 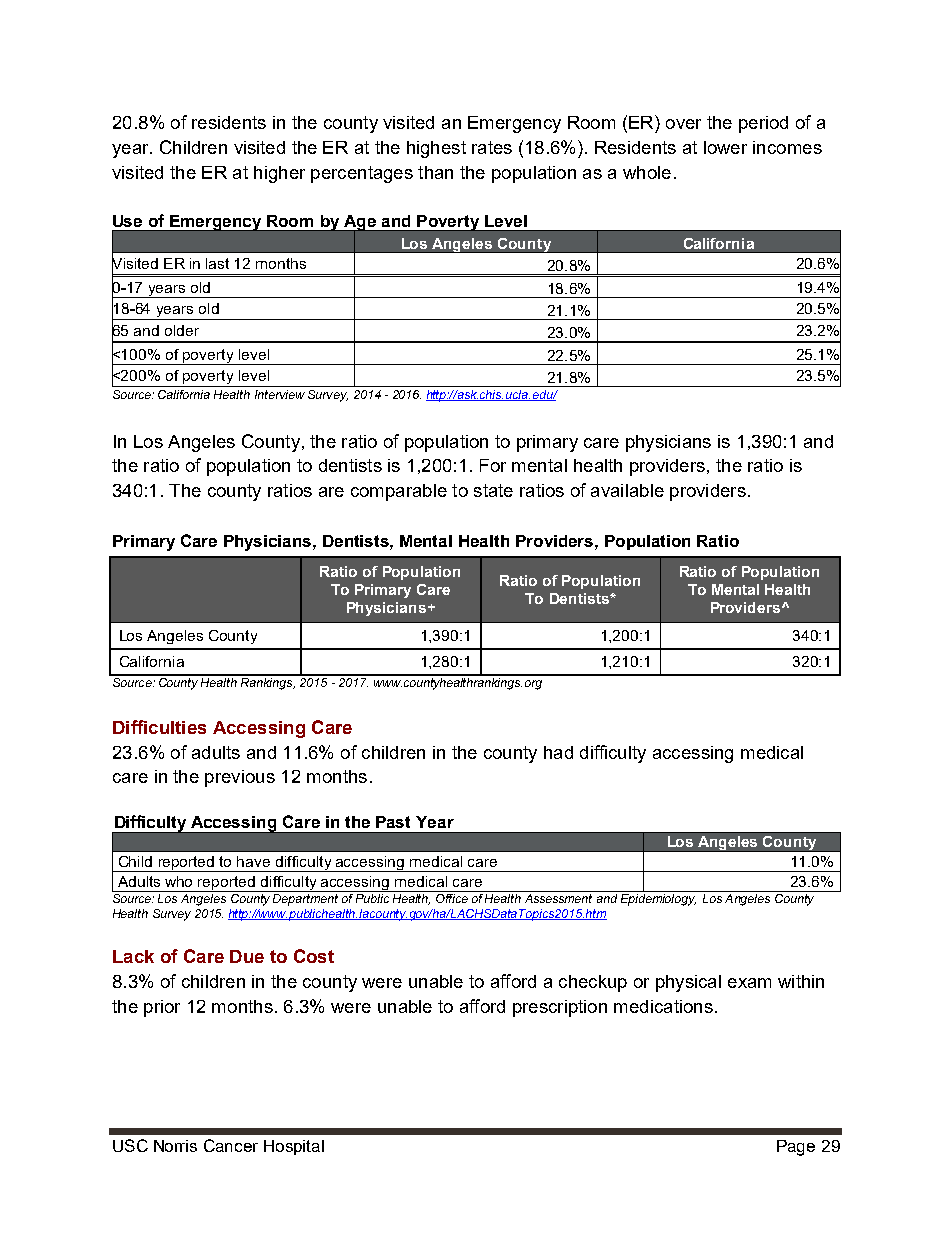 What do you see at coordinates (280, 394) in the image?
I see `Interview` at bounding box center [280, 394].
